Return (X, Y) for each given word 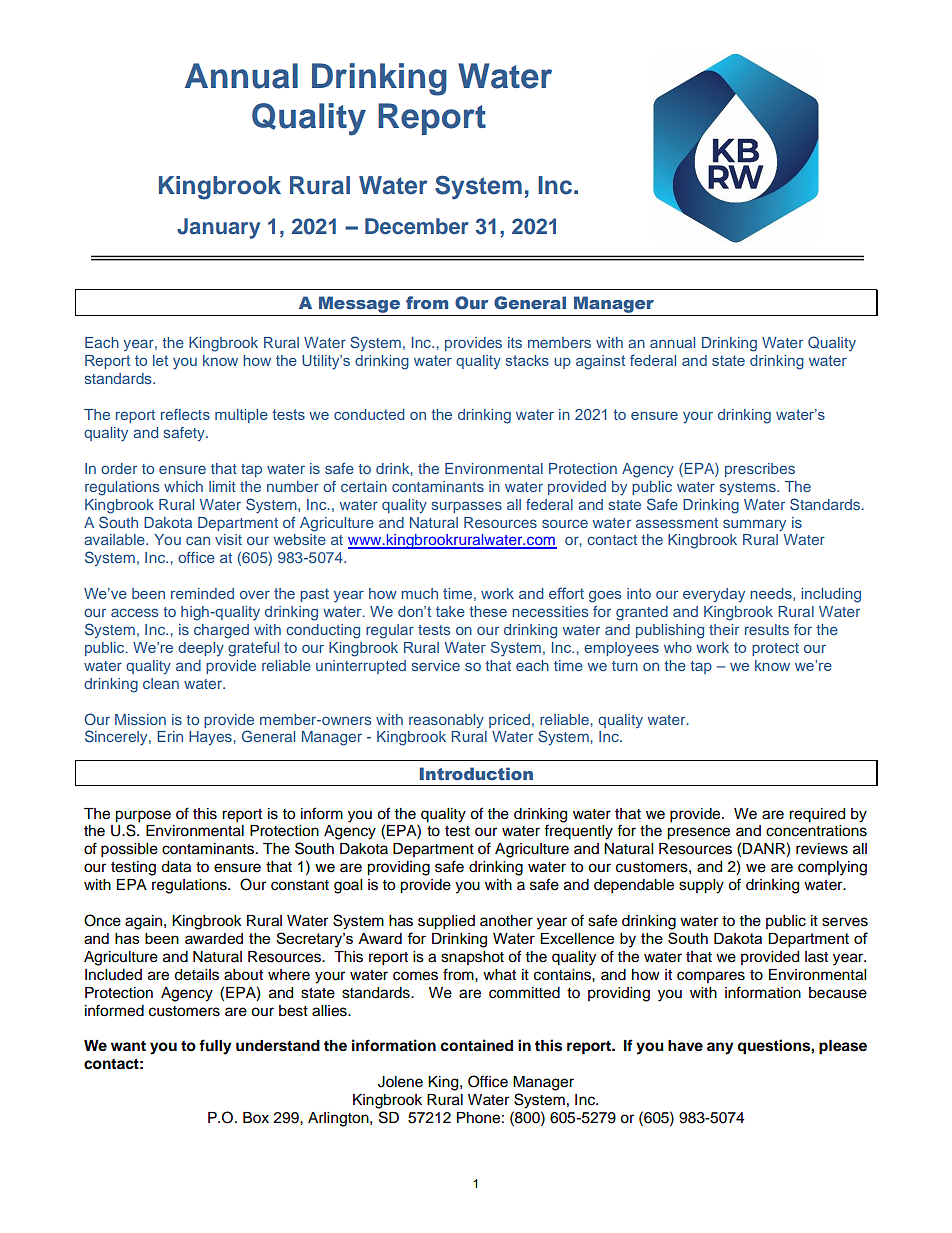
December (417, 226)
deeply (201, 649)
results (767, 629)
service (436, 665)
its (515, 342)
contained (476, 1045)
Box (256, 1118)
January (218, 228)
